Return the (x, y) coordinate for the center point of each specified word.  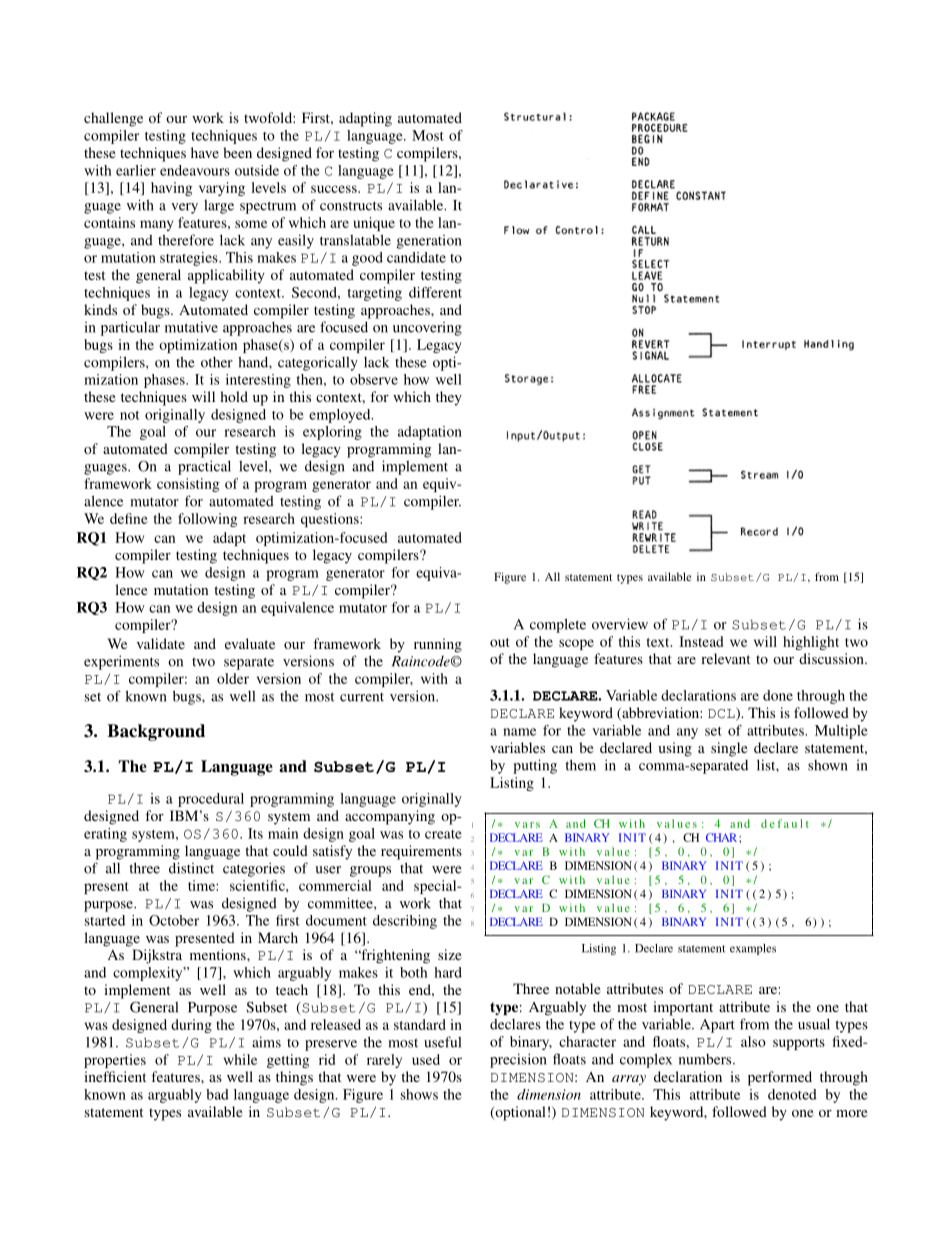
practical (204, 467)
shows (419, 1094)
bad (217, 1094)
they (449, 398)
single (729, 749)
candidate (416, 257)
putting (535, 766)
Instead (701, 641)
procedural (211, 800)
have (205, 152)
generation (429, 242)
